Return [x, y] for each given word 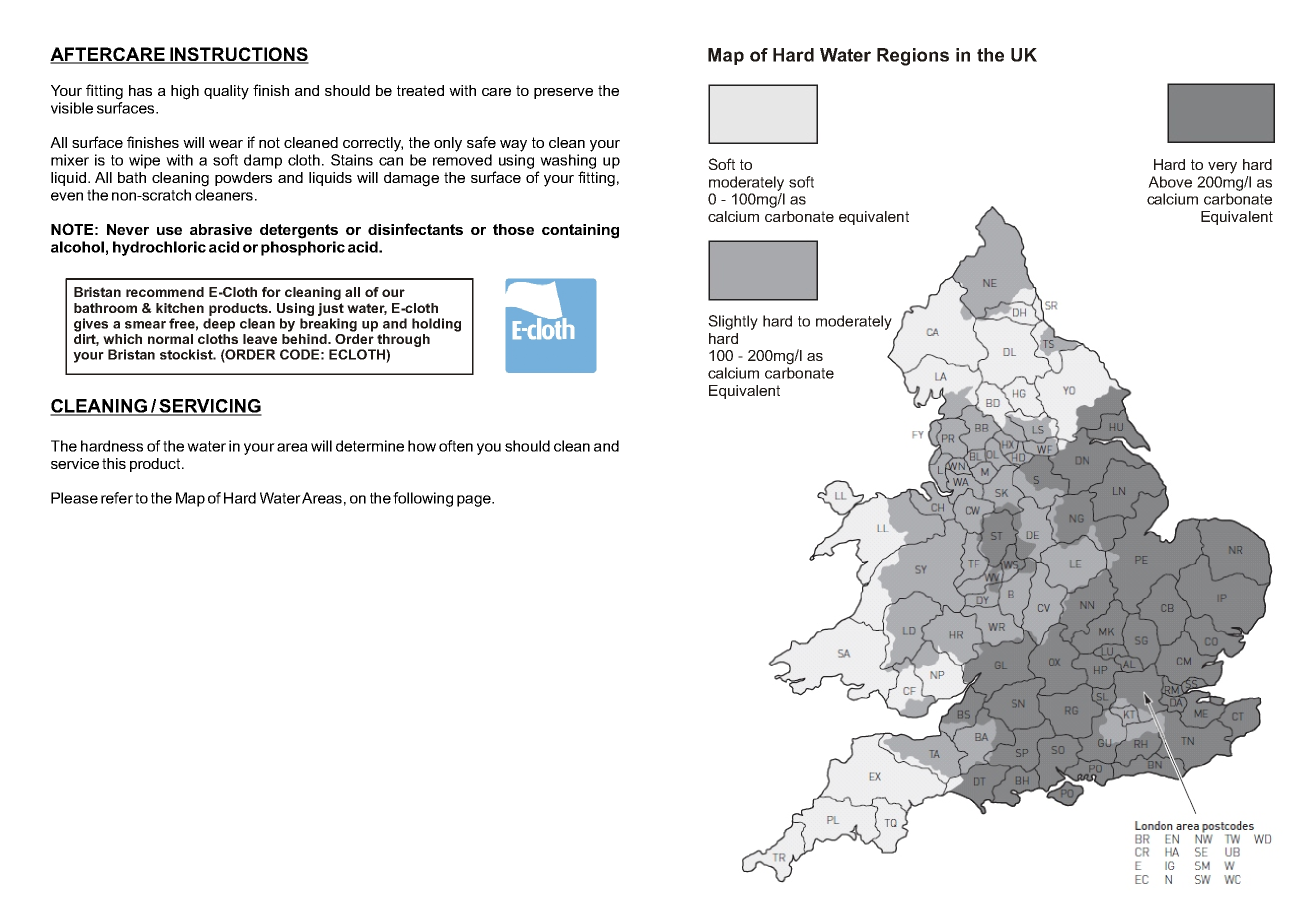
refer [117, 498]
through [403, 340]
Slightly [733, 322]
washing [568, 161]
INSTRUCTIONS [238, 55]
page [475, 501]
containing [580, 231]
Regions [913, 57]
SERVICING [209, 407]
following [423, 499]
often [456, 446]
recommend [165, 292]
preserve [563, 93]
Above [1170, 182]
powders [243, 179]
